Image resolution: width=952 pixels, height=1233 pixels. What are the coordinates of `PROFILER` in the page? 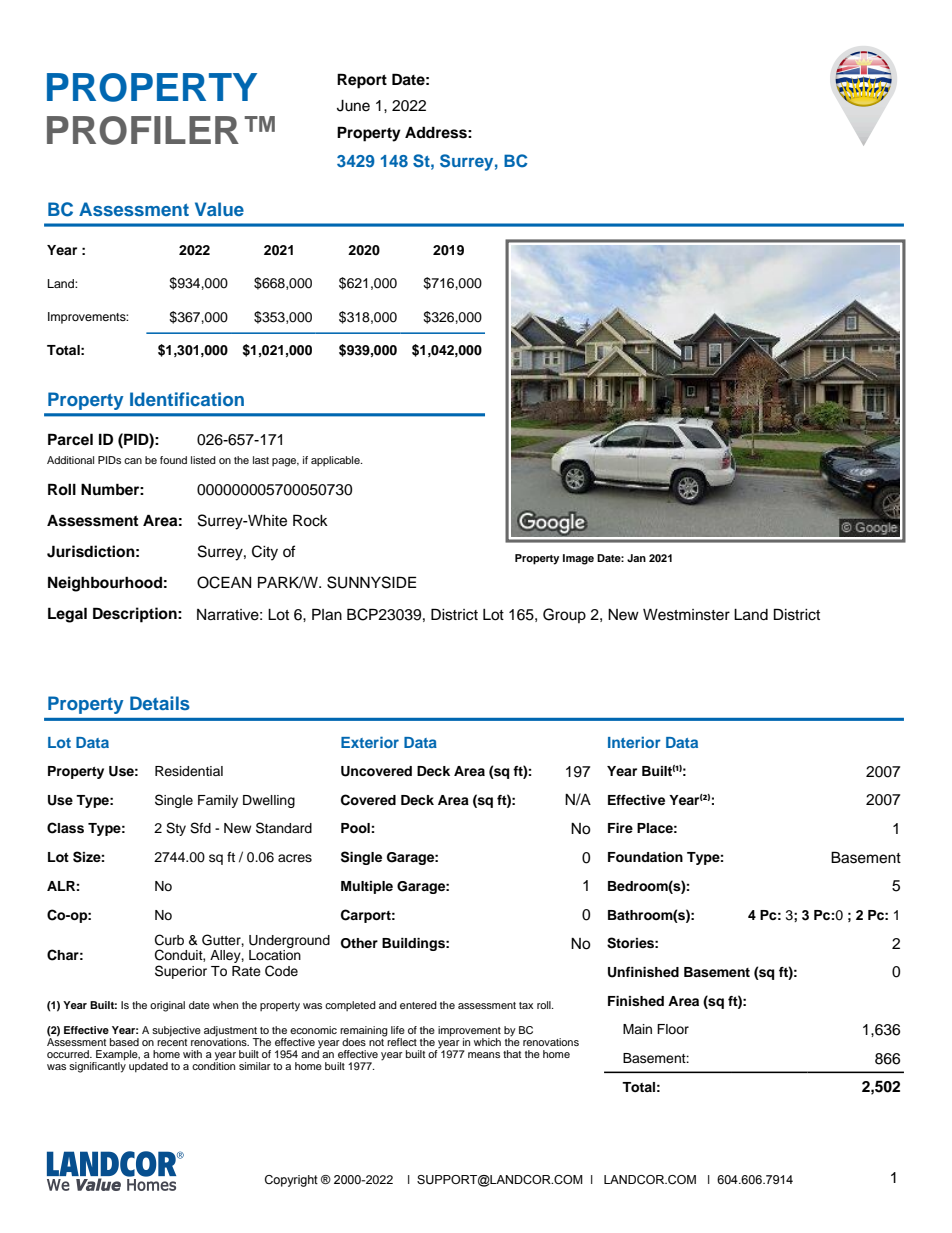 It's located at (143, 130).
